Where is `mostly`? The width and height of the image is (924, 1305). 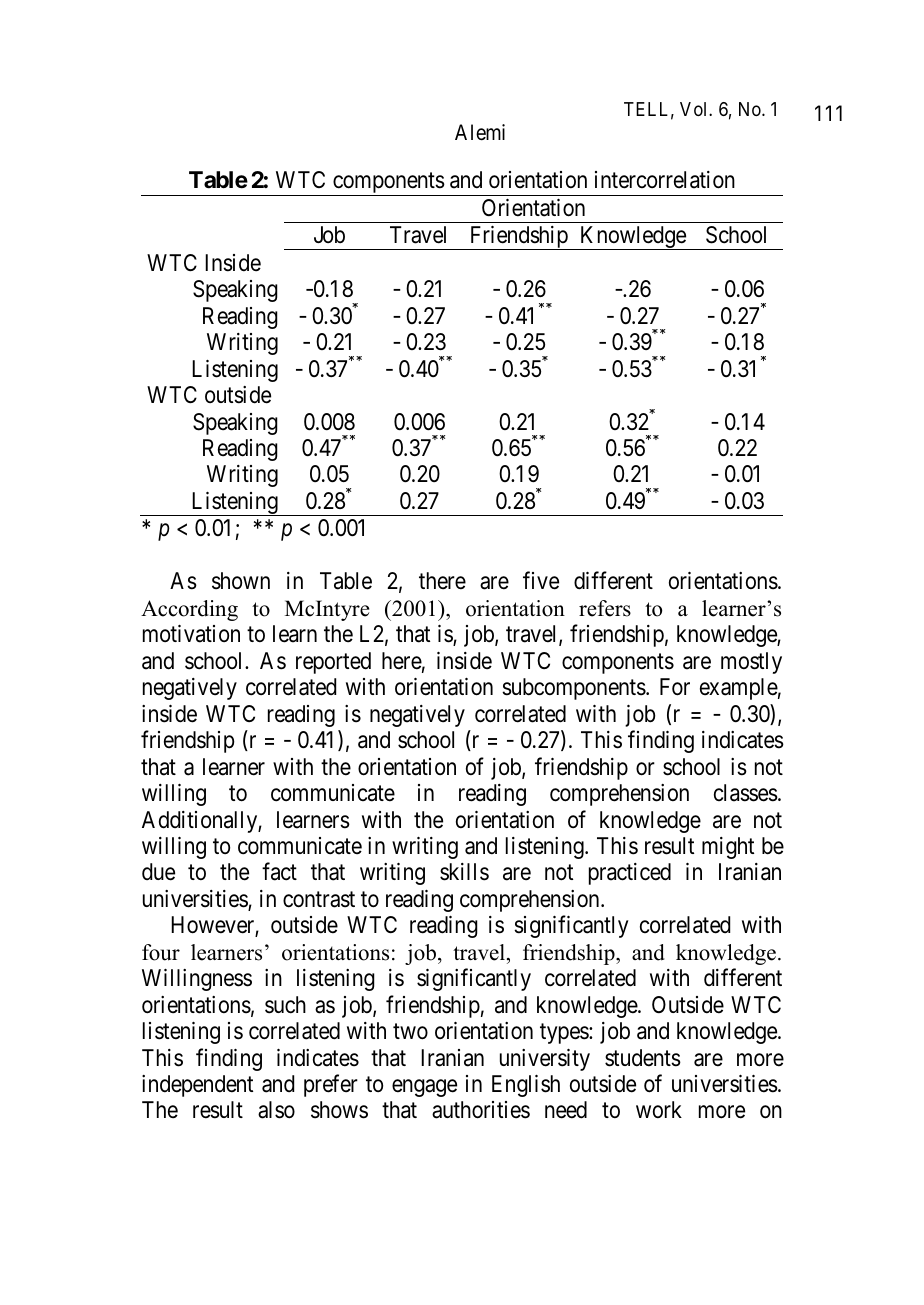
mostly is located at coordinates (751, 663).
